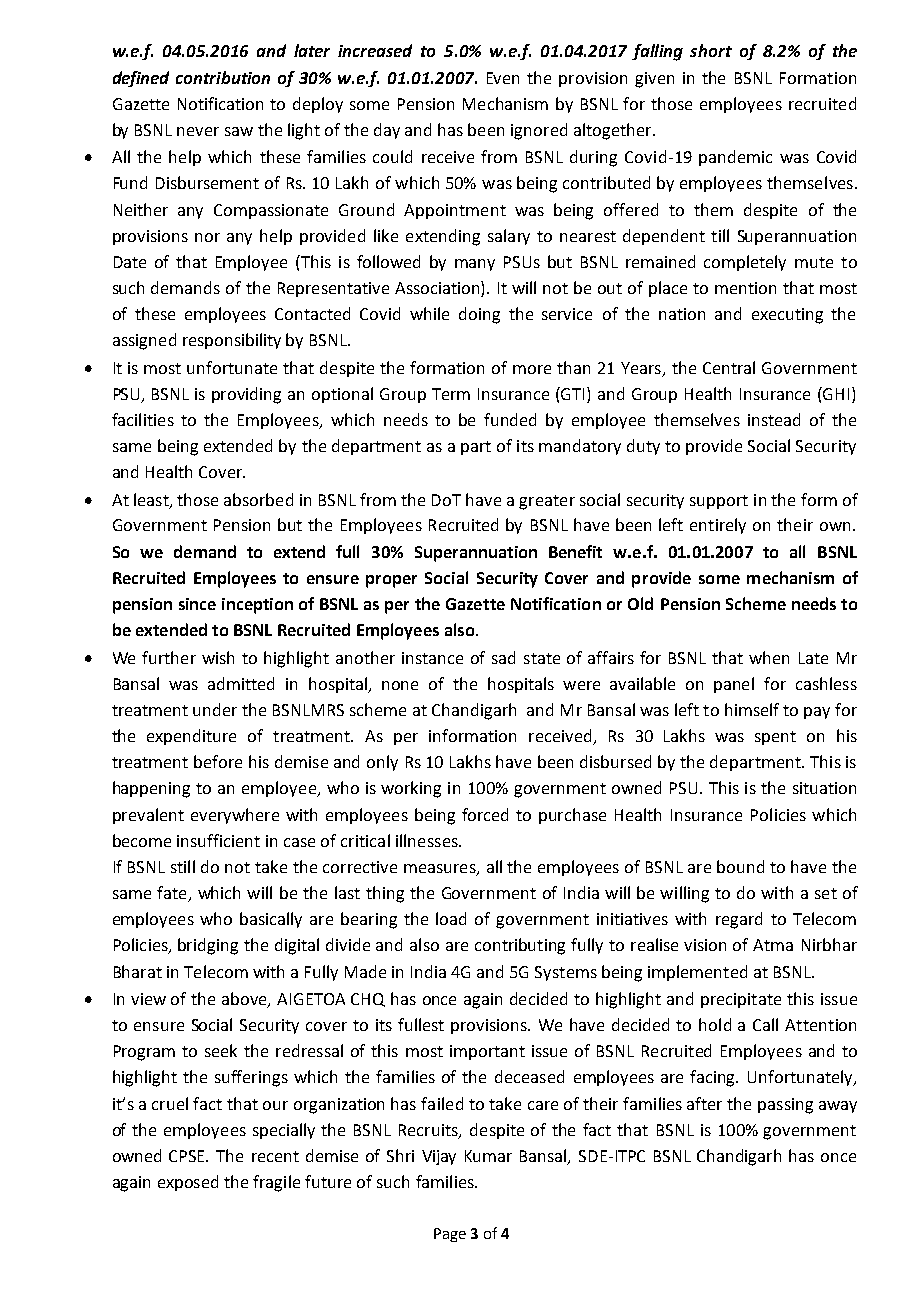 The height and width of the document is (1308, 924). Describe the element at coordinates (188, 1183) in the document. I see `exposed` at that location.
